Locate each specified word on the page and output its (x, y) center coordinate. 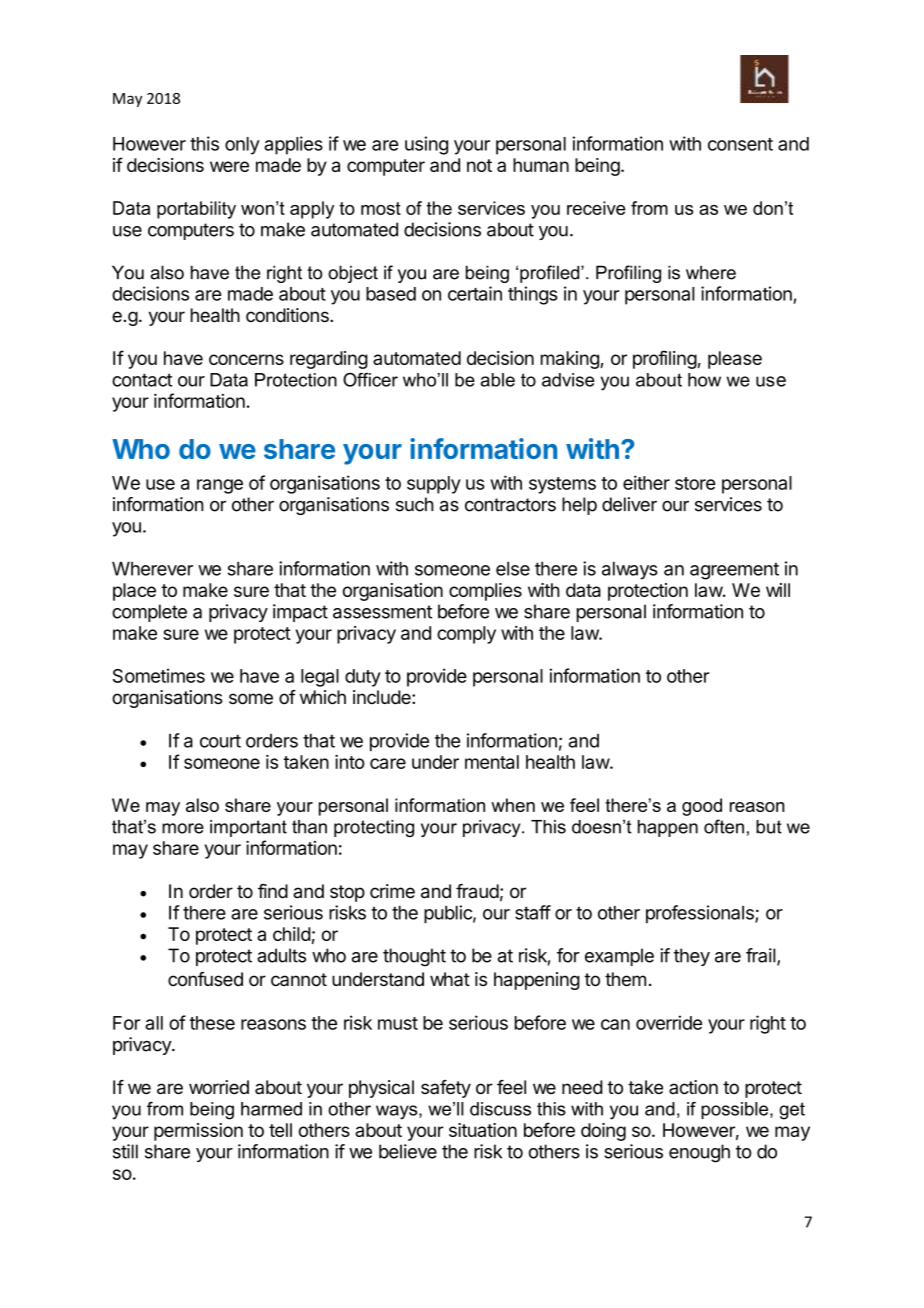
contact (142, 380)
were (229, 166)
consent (740, 144)
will (778, 590)
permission (198, 1132)
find (273, 891)
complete (149, 613)
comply (466, 635)
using (426, 145)
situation (483, 1130)
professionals (701, 914)
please (735, 360)
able (498, 380)
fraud (477, 891)
